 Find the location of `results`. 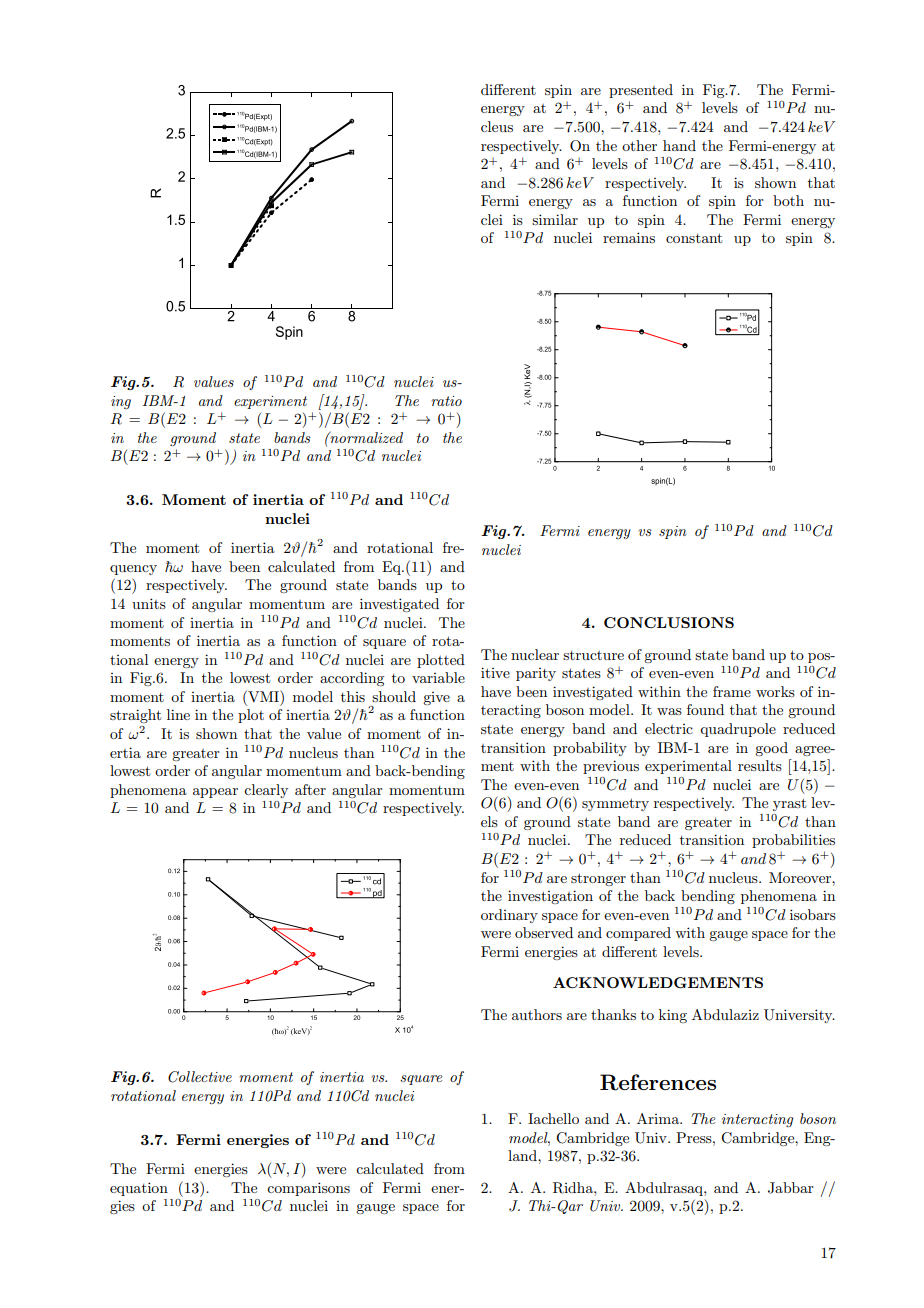

results is located at coordinates (760, 765).
